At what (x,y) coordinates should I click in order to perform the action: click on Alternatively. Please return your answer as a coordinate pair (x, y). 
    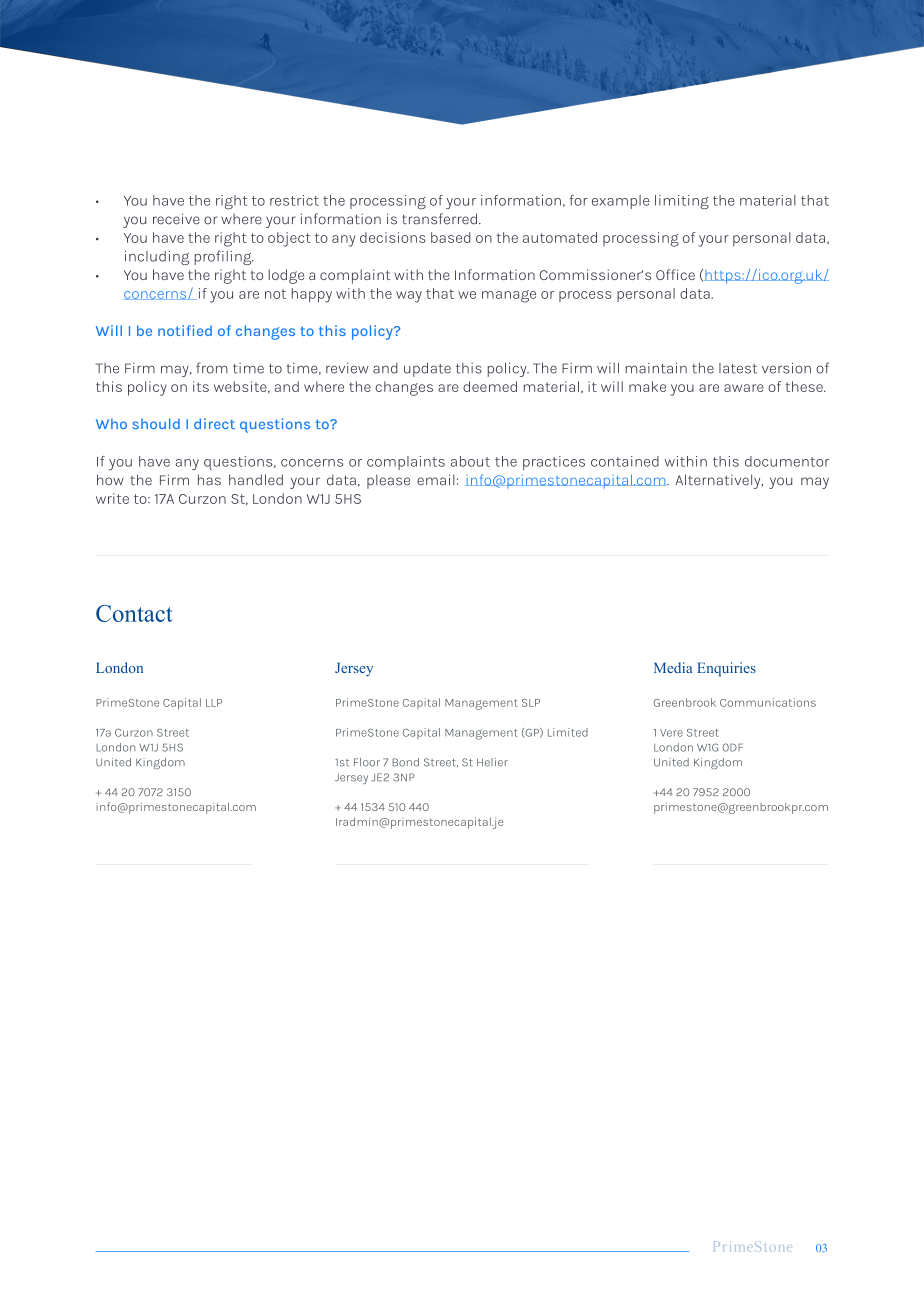
    Looking at the image, I should click on (719, 481).
